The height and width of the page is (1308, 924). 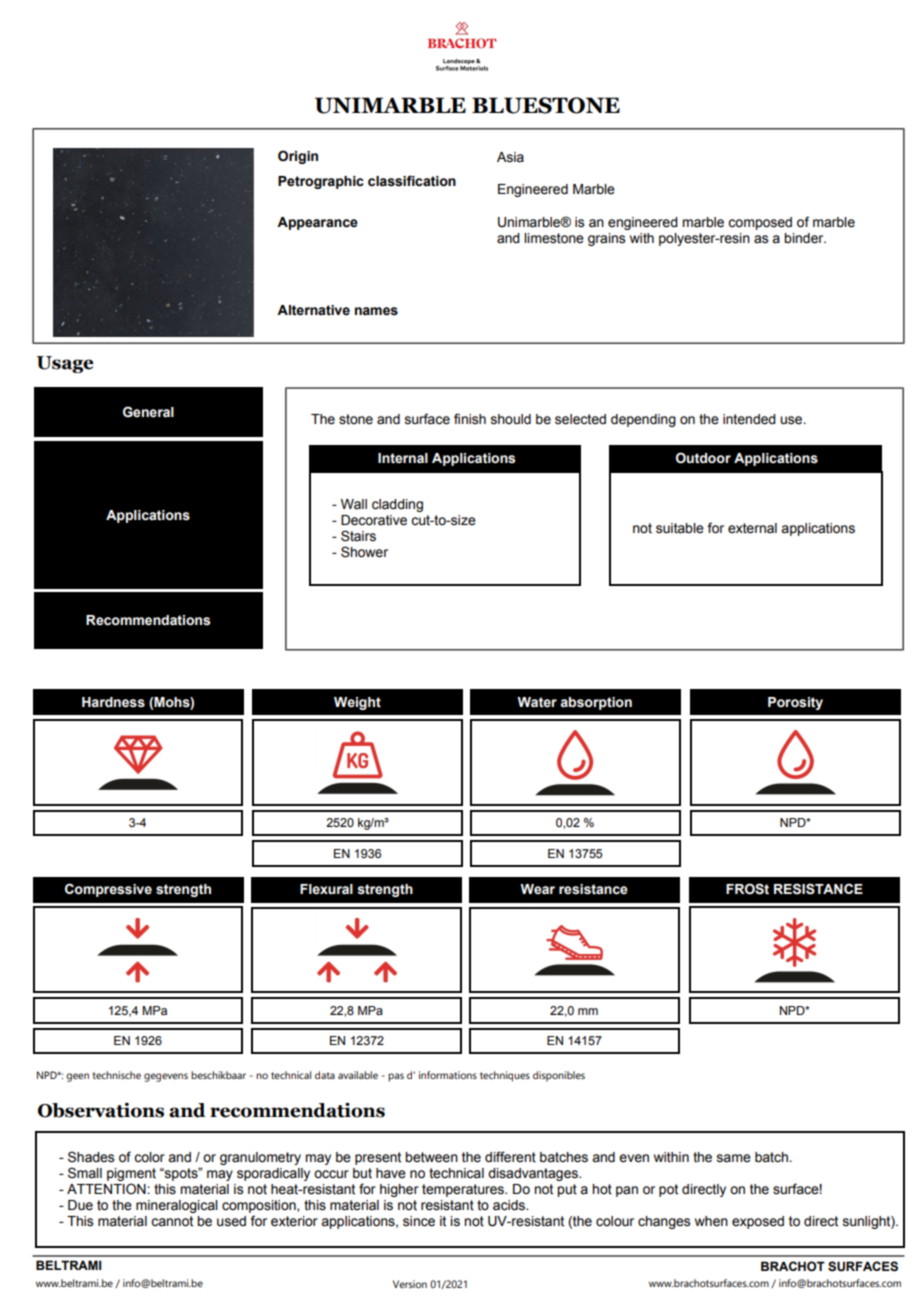 What do you see at coordinates (108, 890) in the page?
I see `Compressive` at bounding box center [108, 890].
